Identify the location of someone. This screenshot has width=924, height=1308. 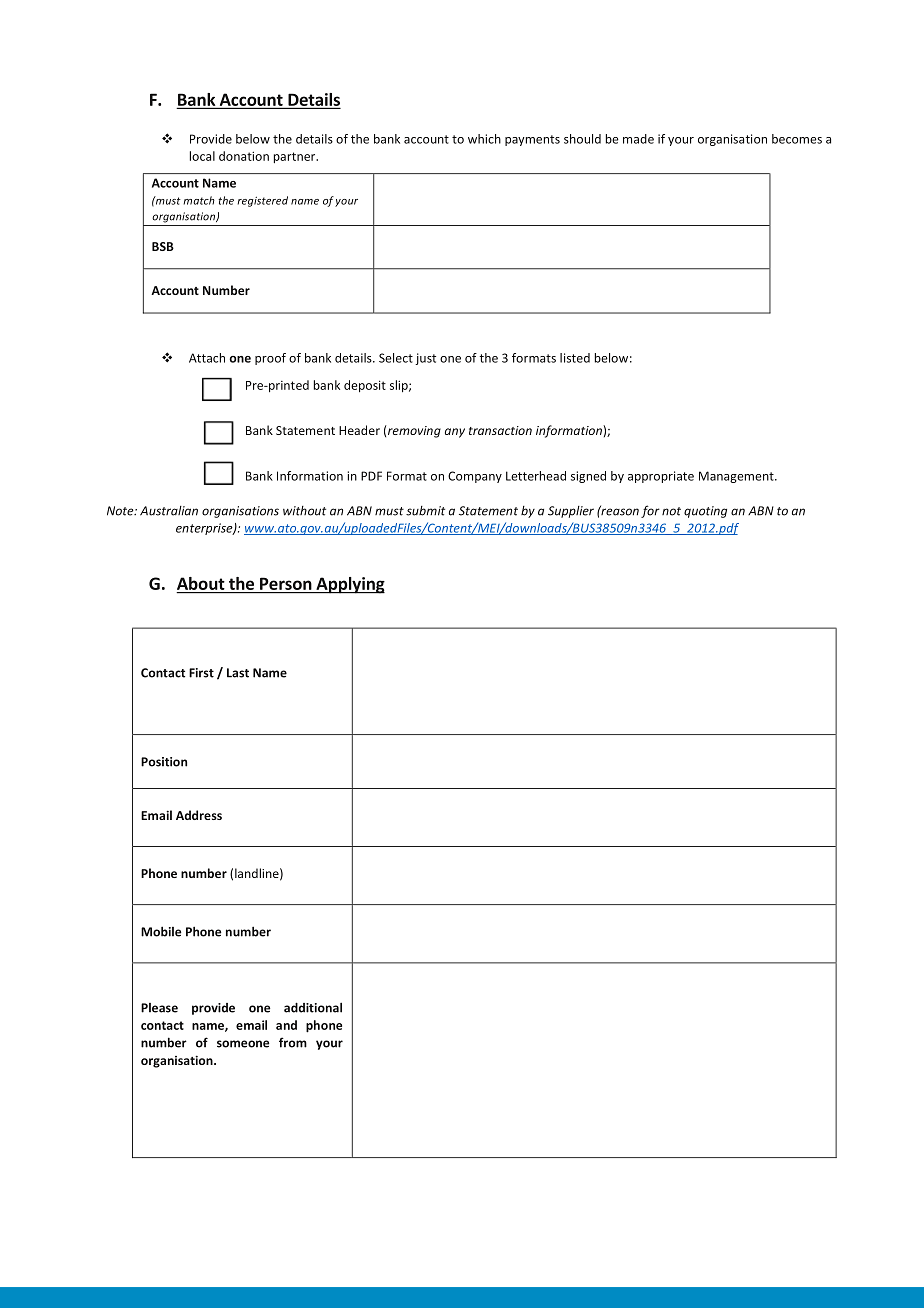
(243, 1044).
